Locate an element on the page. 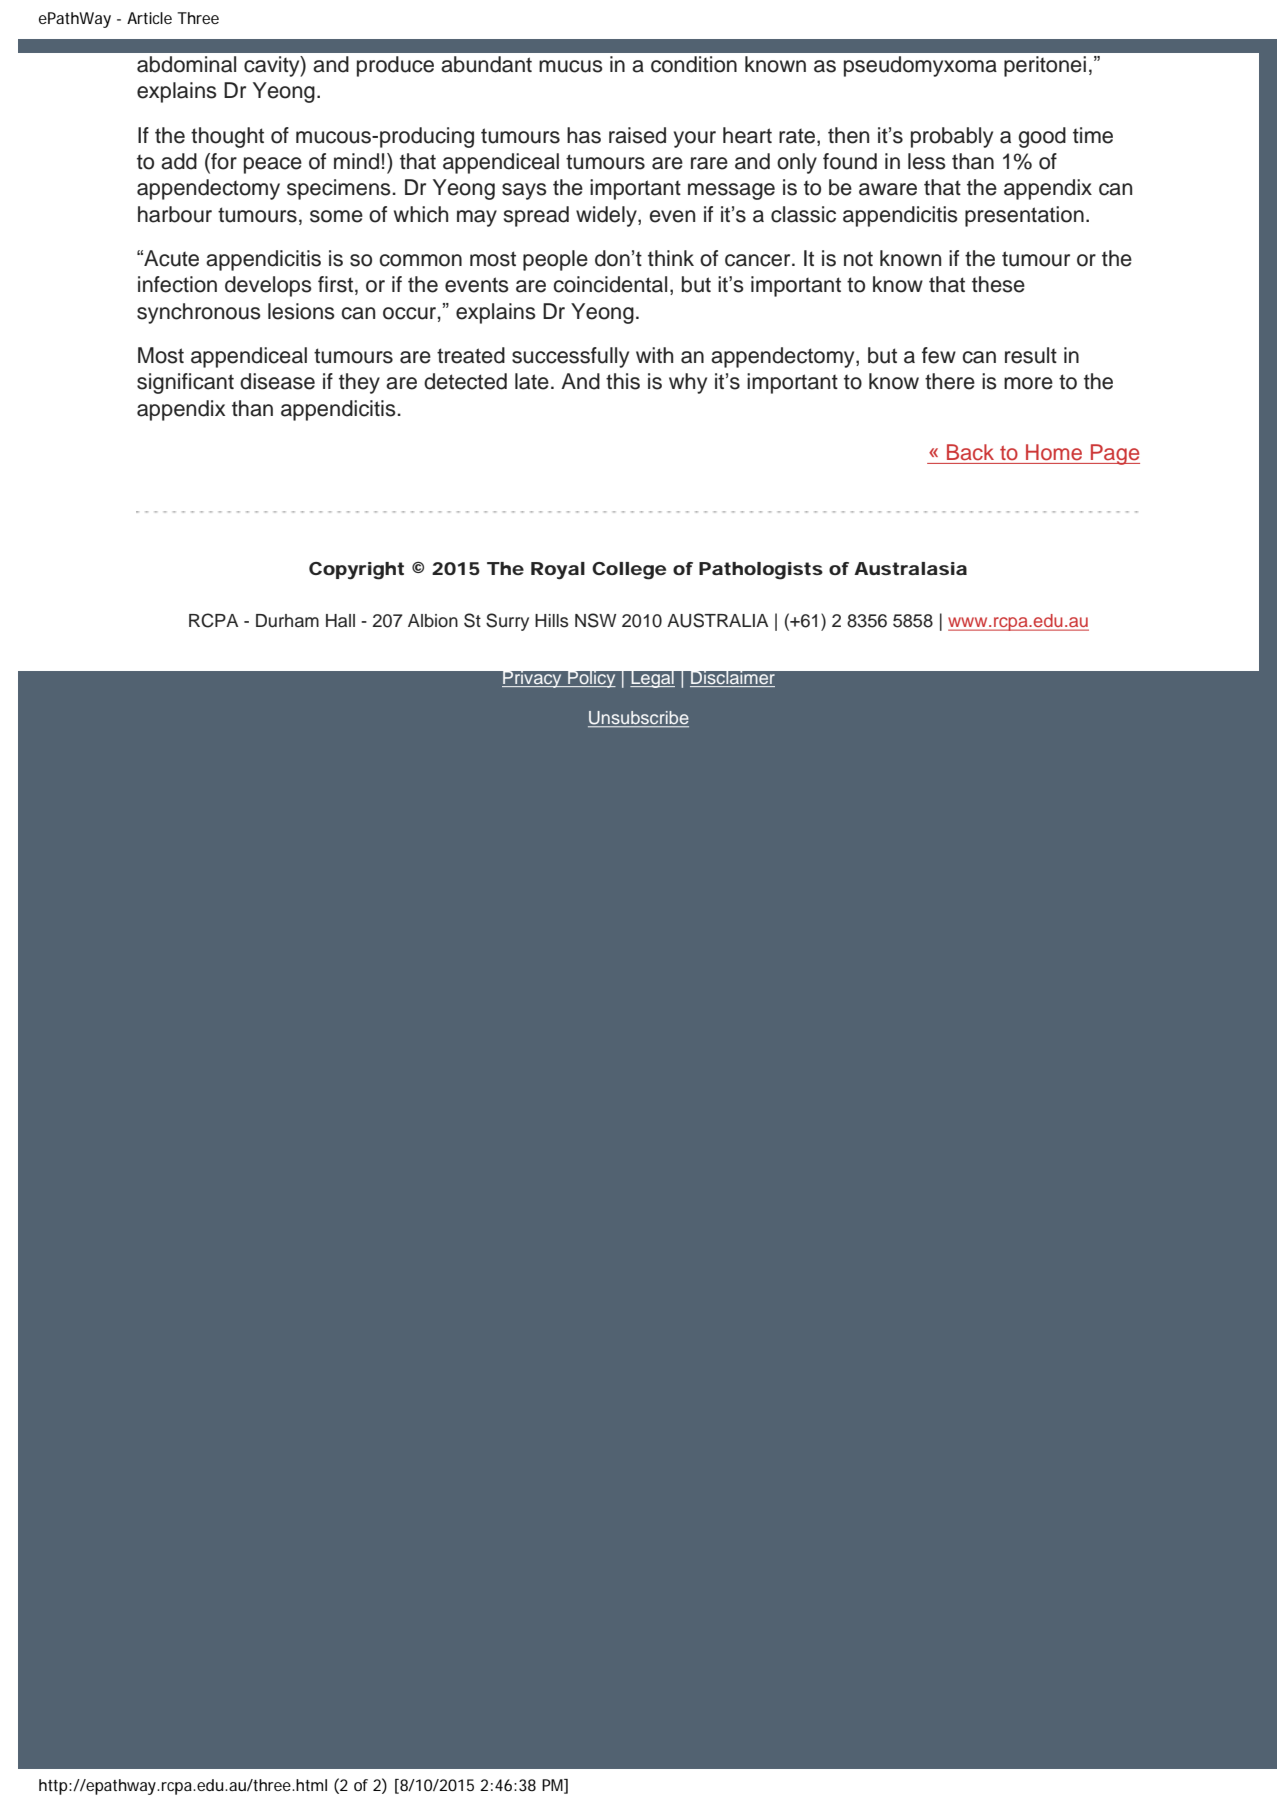 This image has width=1277, height=1807. Durham is located at coordinates (287, 621).
